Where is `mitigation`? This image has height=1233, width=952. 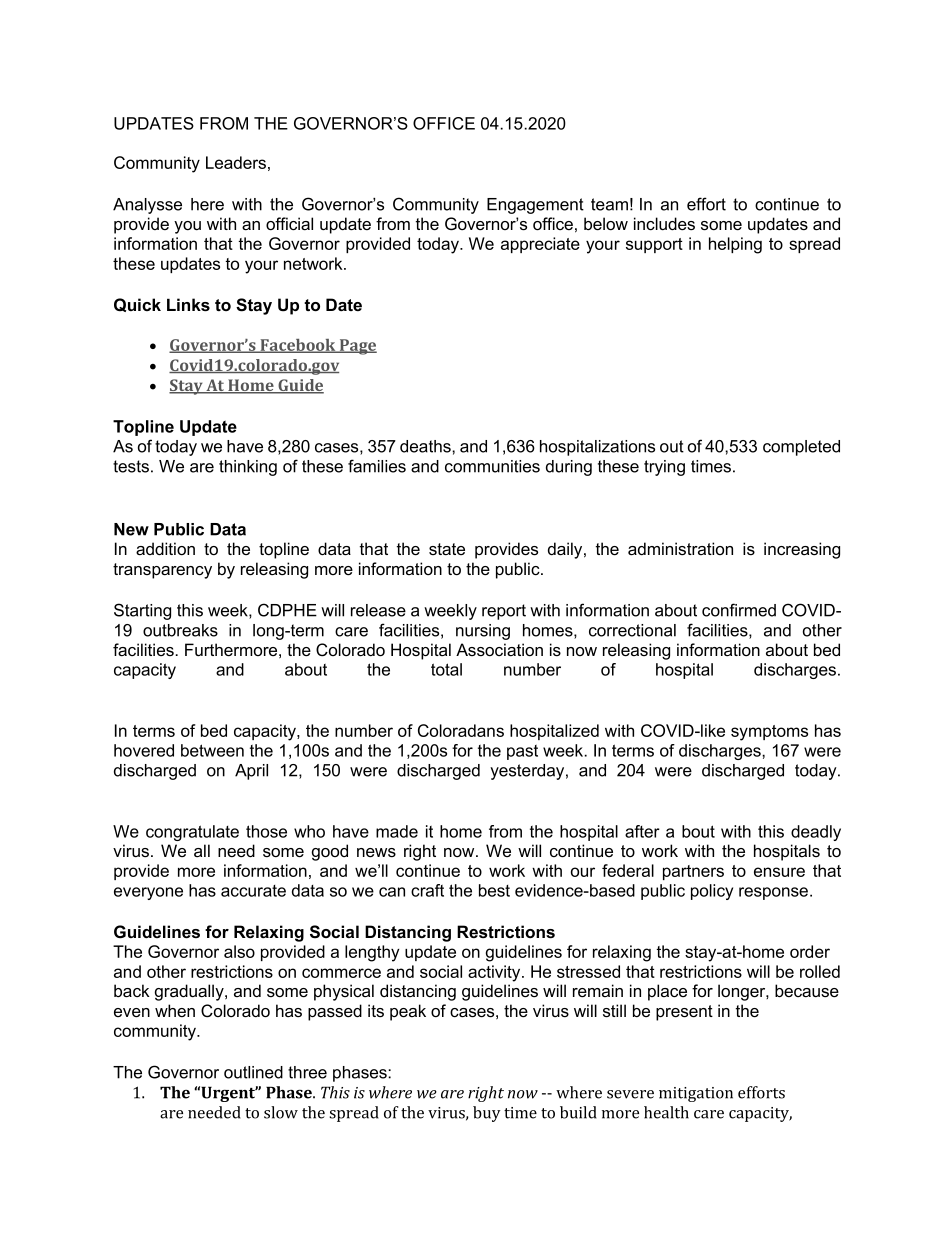 mitigation is located at coordinates (696, 1094).
